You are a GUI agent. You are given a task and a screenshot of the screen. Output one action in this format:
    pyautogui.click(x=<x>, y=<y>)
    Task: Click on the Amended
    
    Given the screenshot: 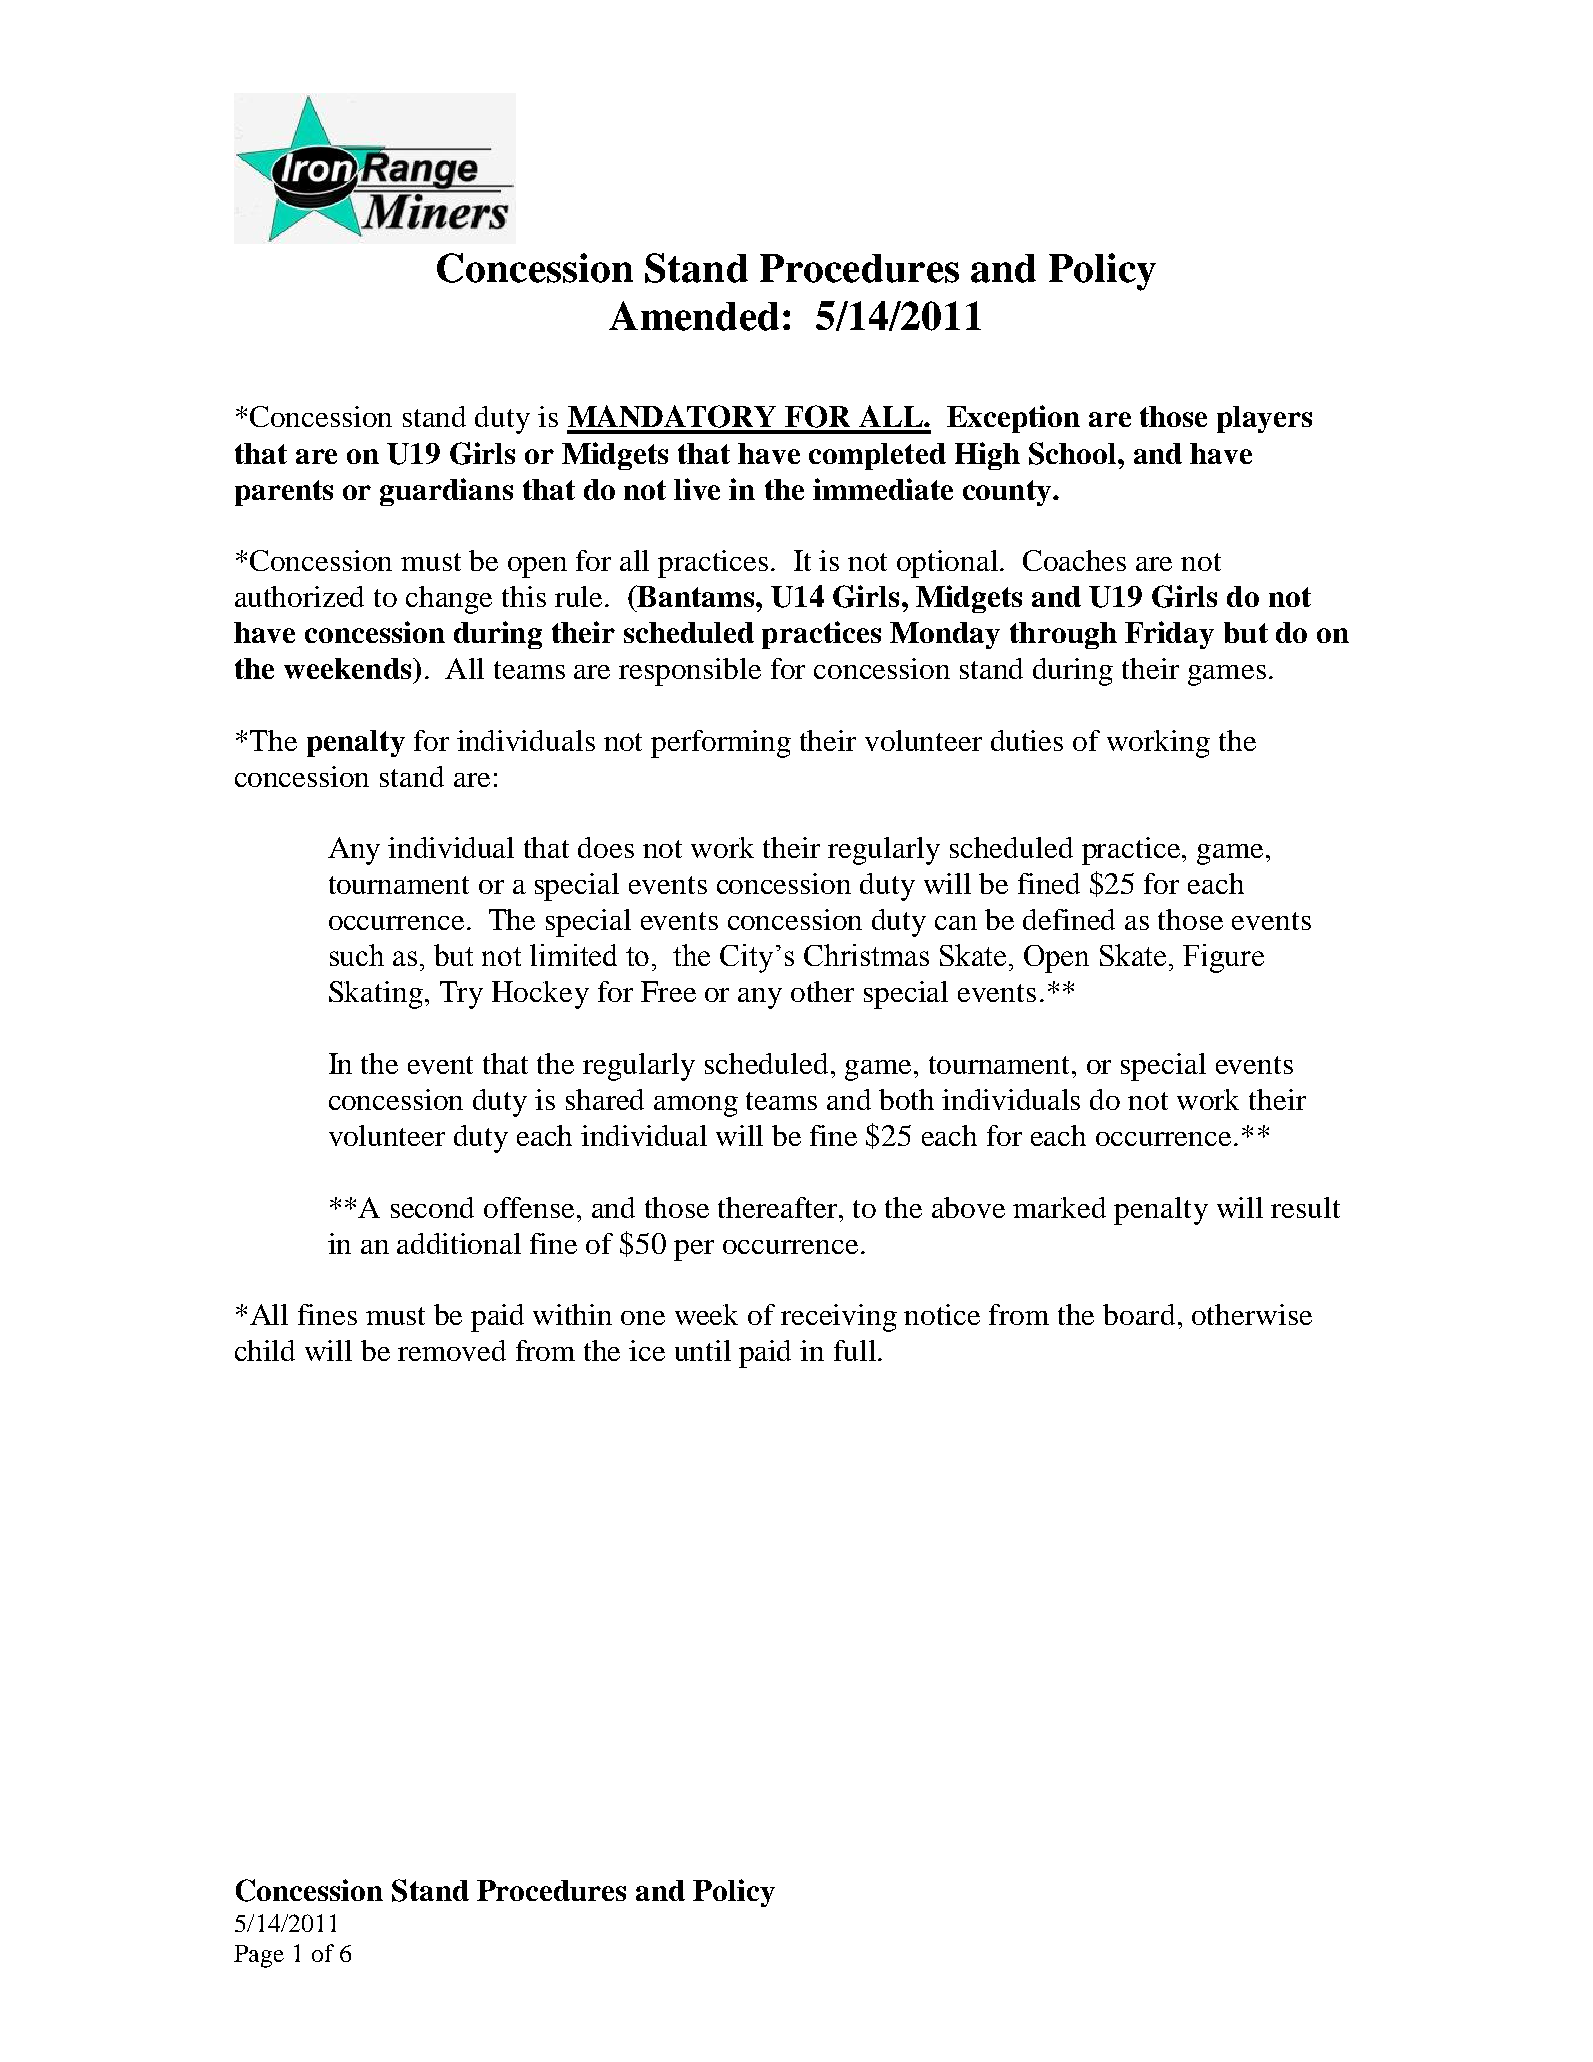 What is the action you would take?
    pyautogui.click(x=694, y=316)
